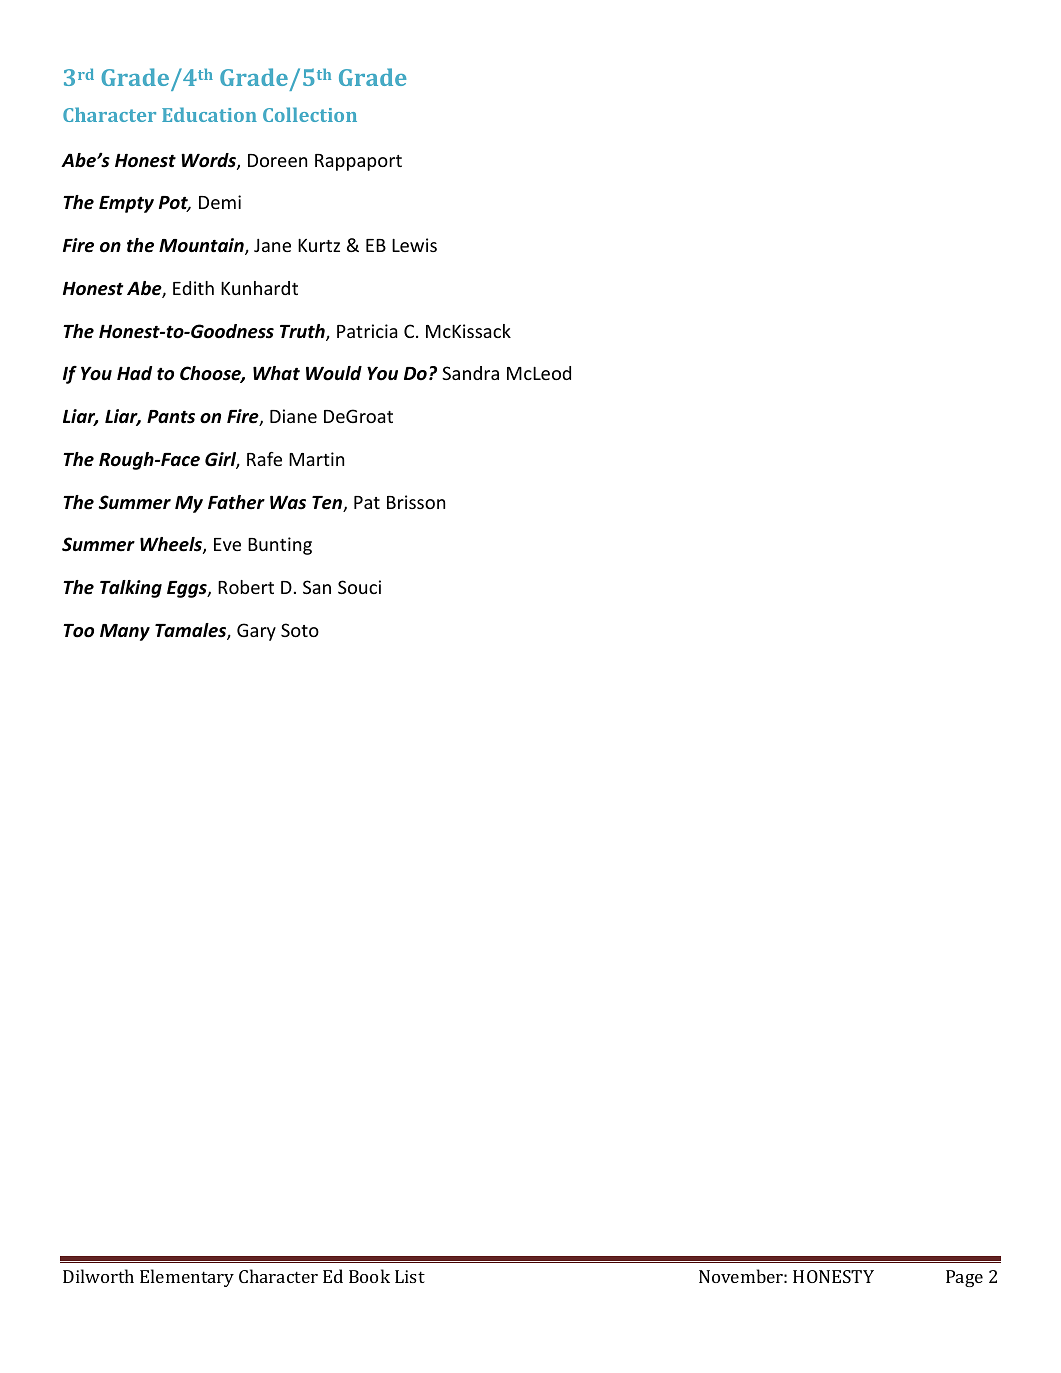 The height and width of the screenshot is (1373, 1061). Describe the element at coordinates (410, 1276) in the screenshot. I see `List` at that location.
